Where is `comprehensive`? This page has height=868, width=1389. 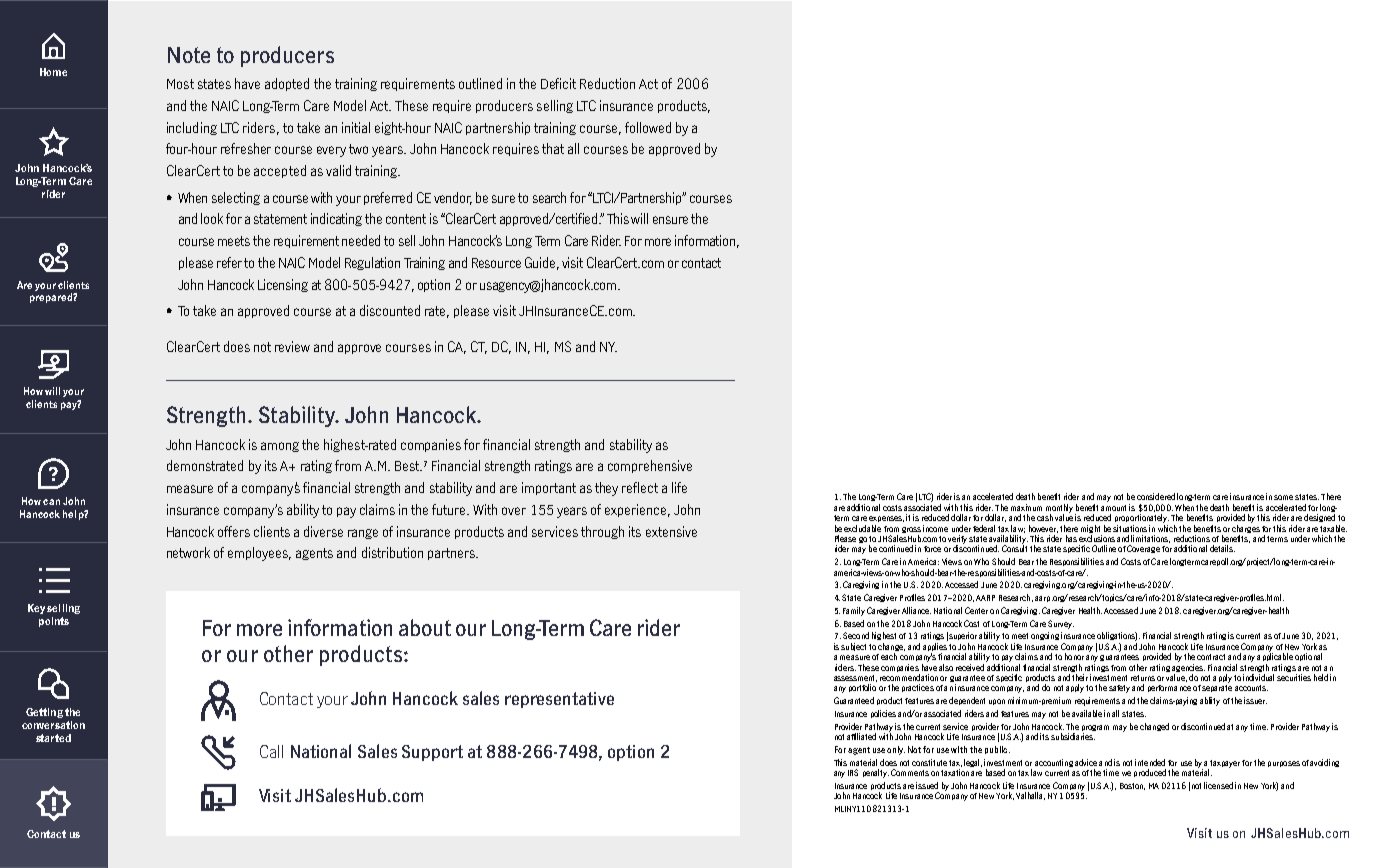
comprehensive is located at coordinates (650, 466).
